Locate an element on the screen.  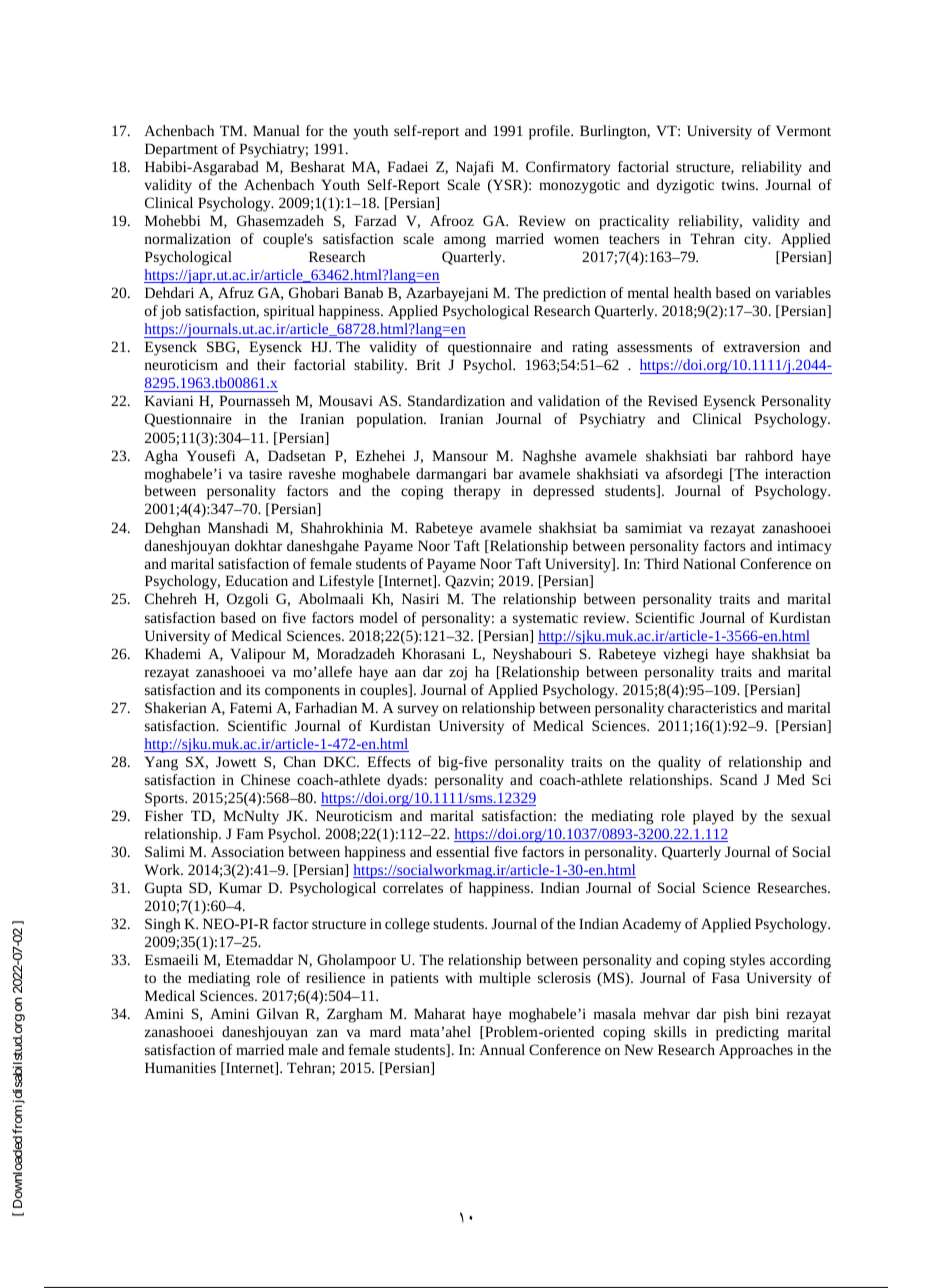
Mansour is located at coordinates (460, 455).
